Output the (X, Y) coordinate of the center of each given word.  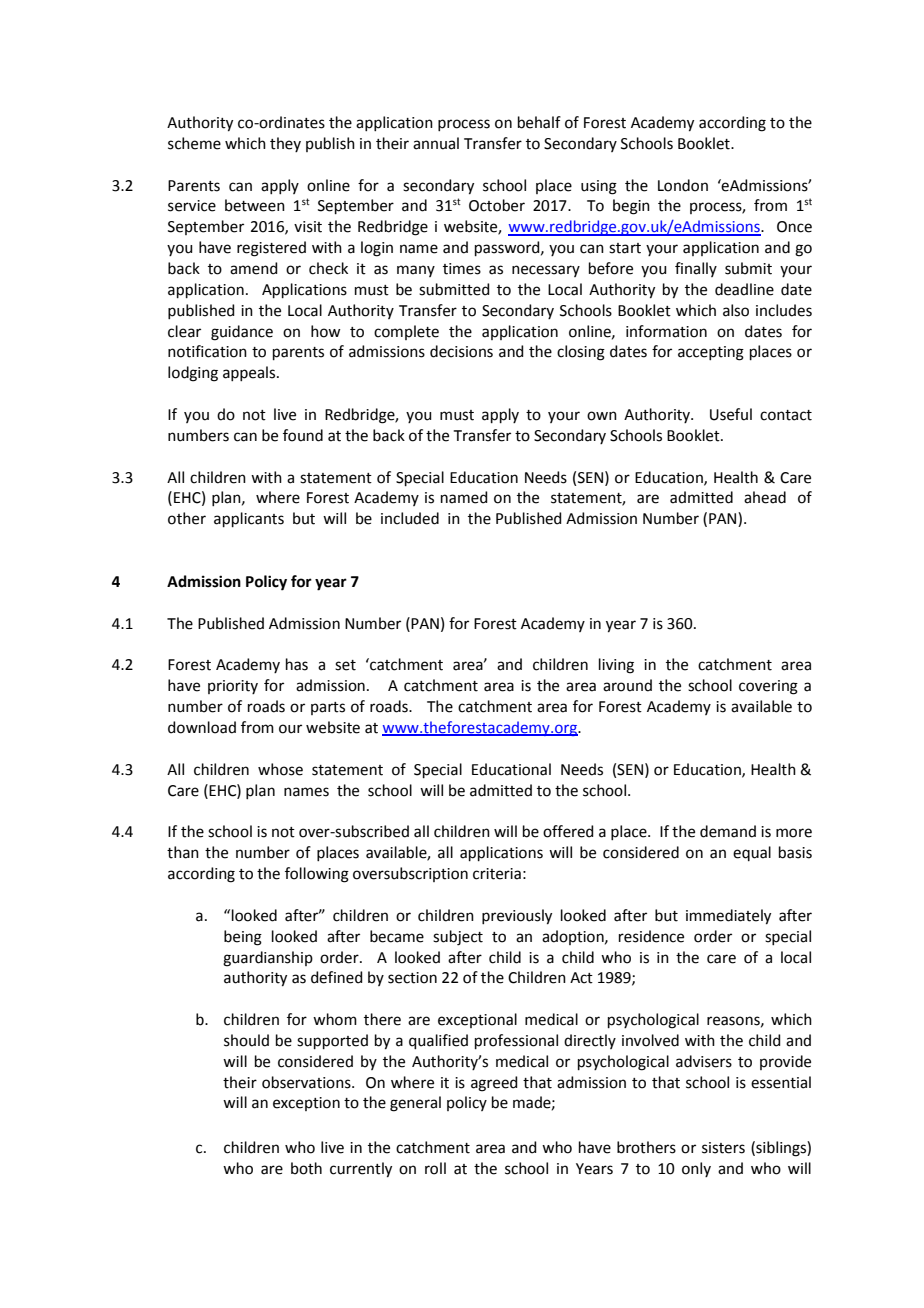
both (306, 1168)
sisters (723, 1148)
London (683, 185)
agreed (494, 1084)
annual (436, 143)
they (285, 144)
